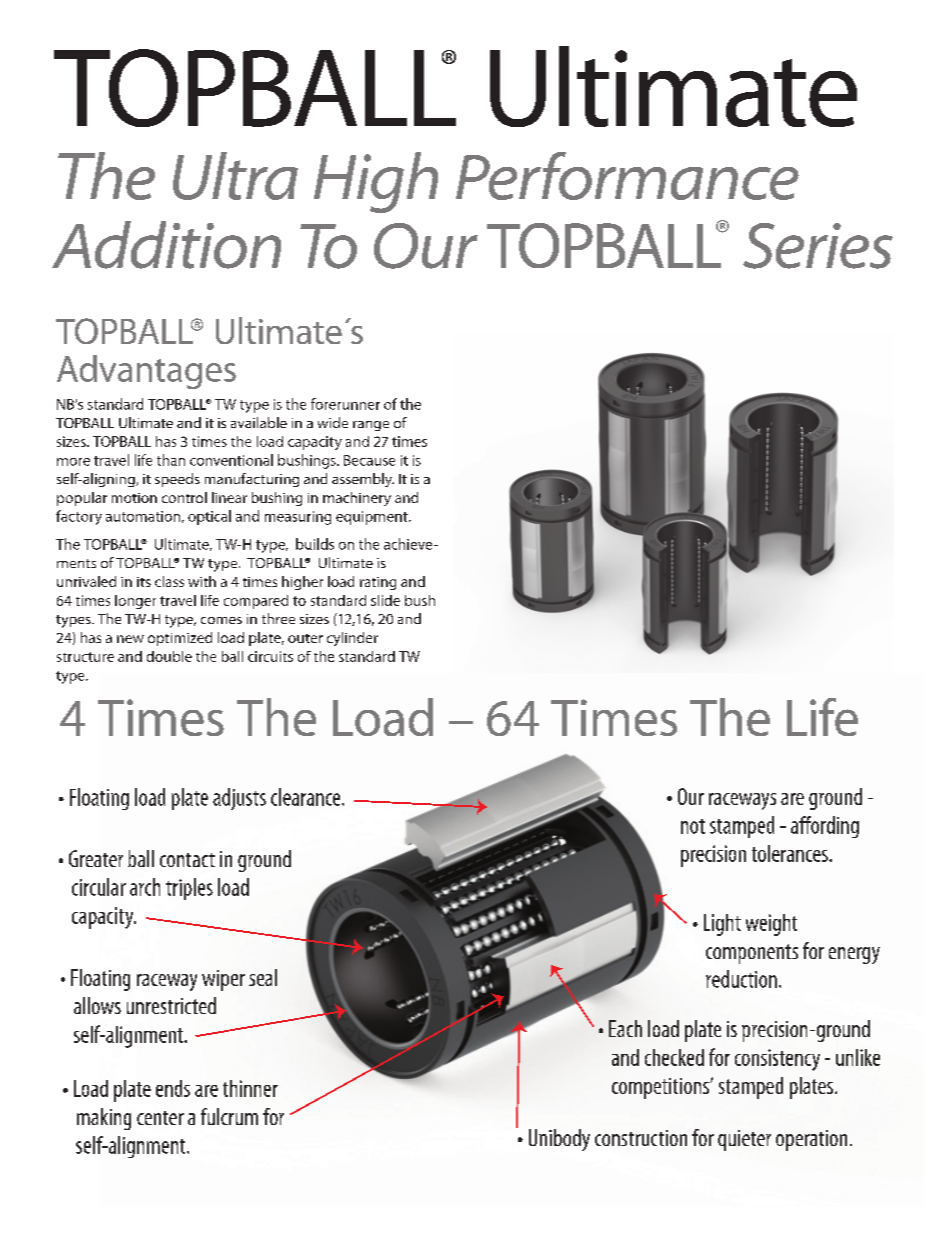 This image has width=952, height=1233. Describe the element at coordinates (369, 460) in the image. I see `Because` at that location.
